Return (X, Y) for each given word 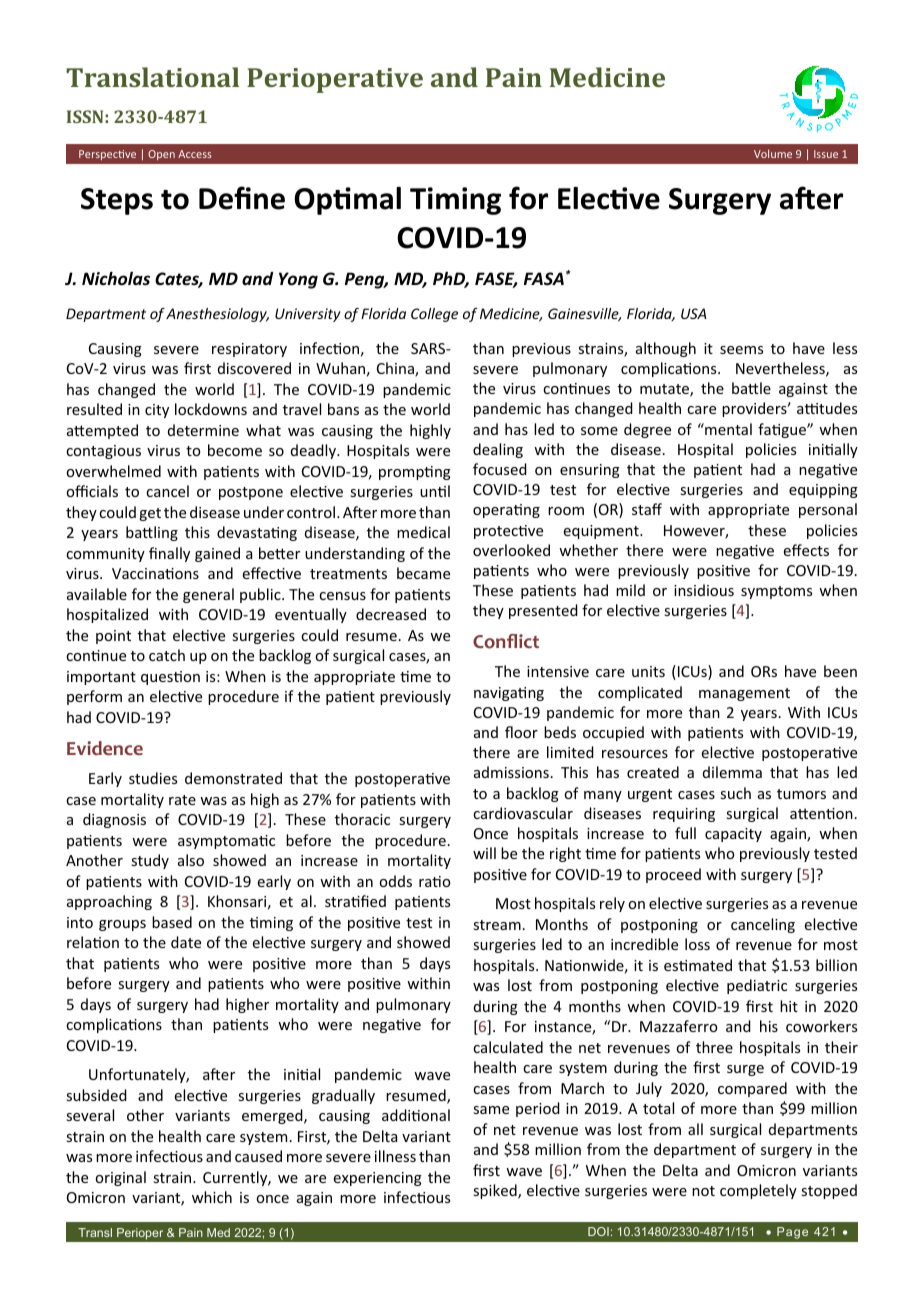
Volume (773, 153)
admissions (511, 772)
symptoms (776, 592)
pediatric (757, 986)
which (212, 1197)
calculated (508, 1047)
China (396, 369)
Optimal (347, 201)
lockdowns (211, 409)
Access (195, 154)
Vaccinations (155, 573)
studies (153, 778)
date (186, 942)
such (735, 793)
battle (751, 388)
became (423, 573)
